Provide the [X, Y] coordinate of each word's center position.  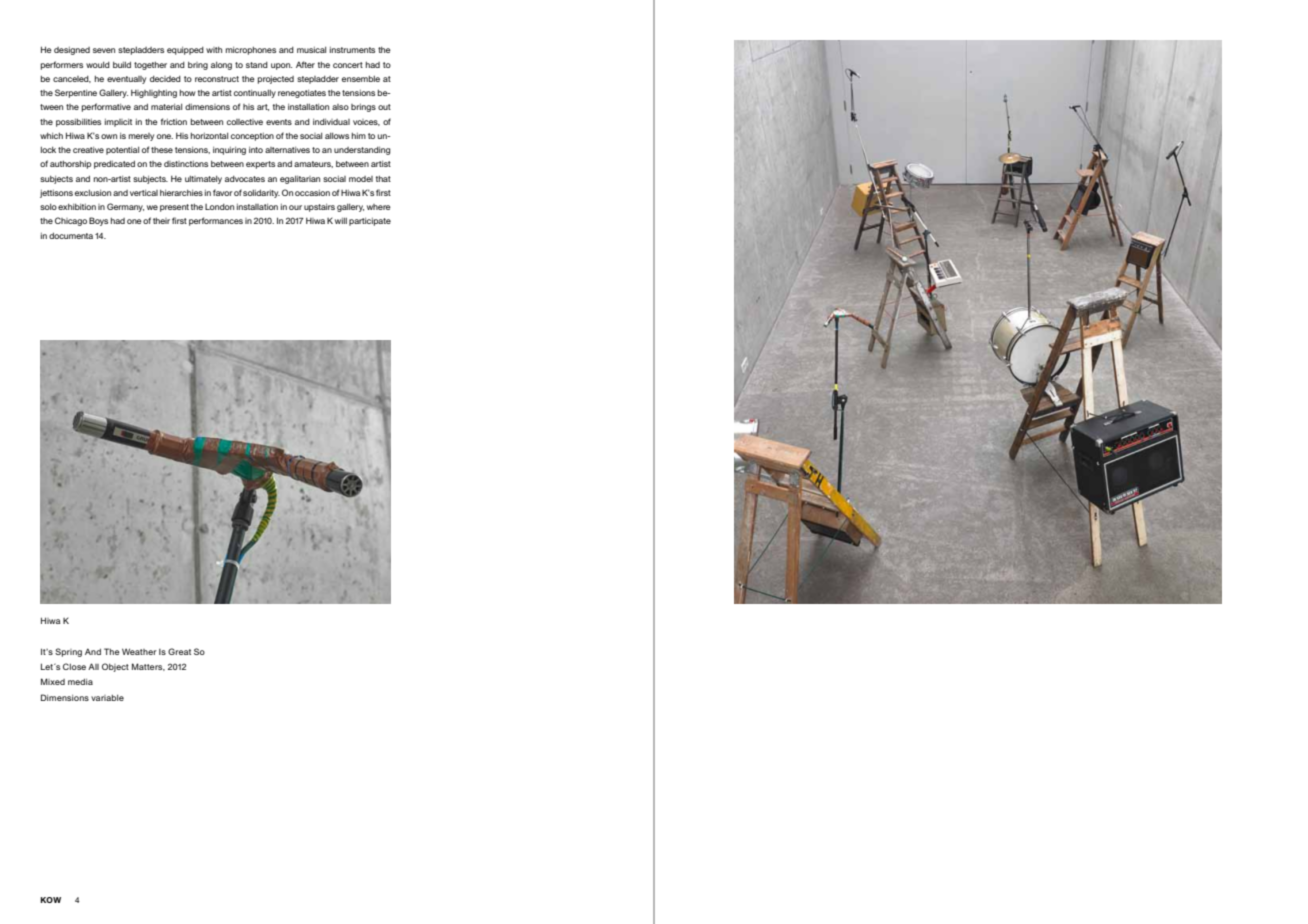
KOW [50, 900]
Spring [68, 652]
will [341, 221]
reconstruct [217, 79]
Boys [98, 221]
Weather [139, 651]
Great [179, 651]
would [98, 65]
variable [107, 698]
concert [348, 65]
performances [216, 221]
